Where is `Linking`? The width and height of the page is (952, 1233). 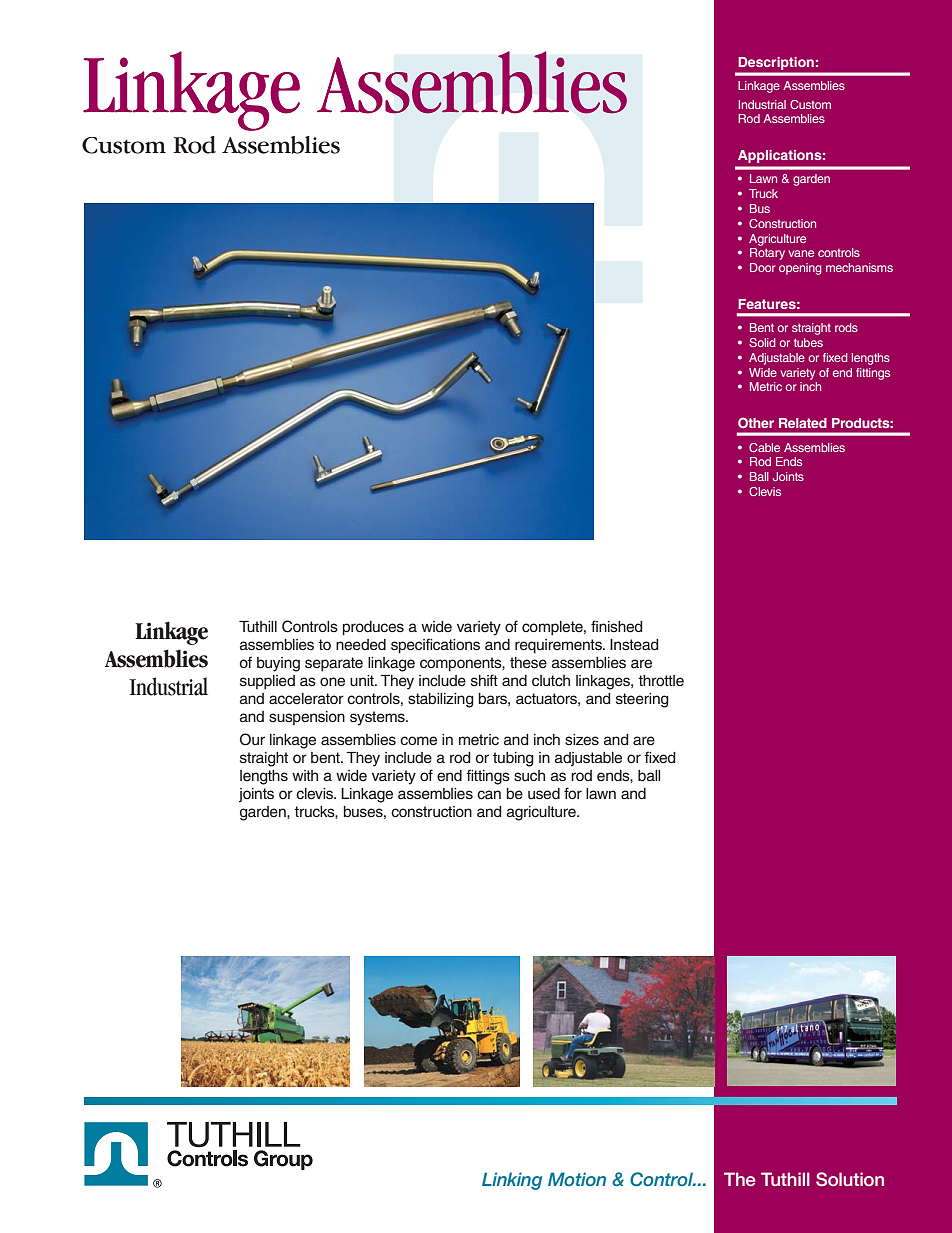 Linking is located at coordinates (512, 1181).
